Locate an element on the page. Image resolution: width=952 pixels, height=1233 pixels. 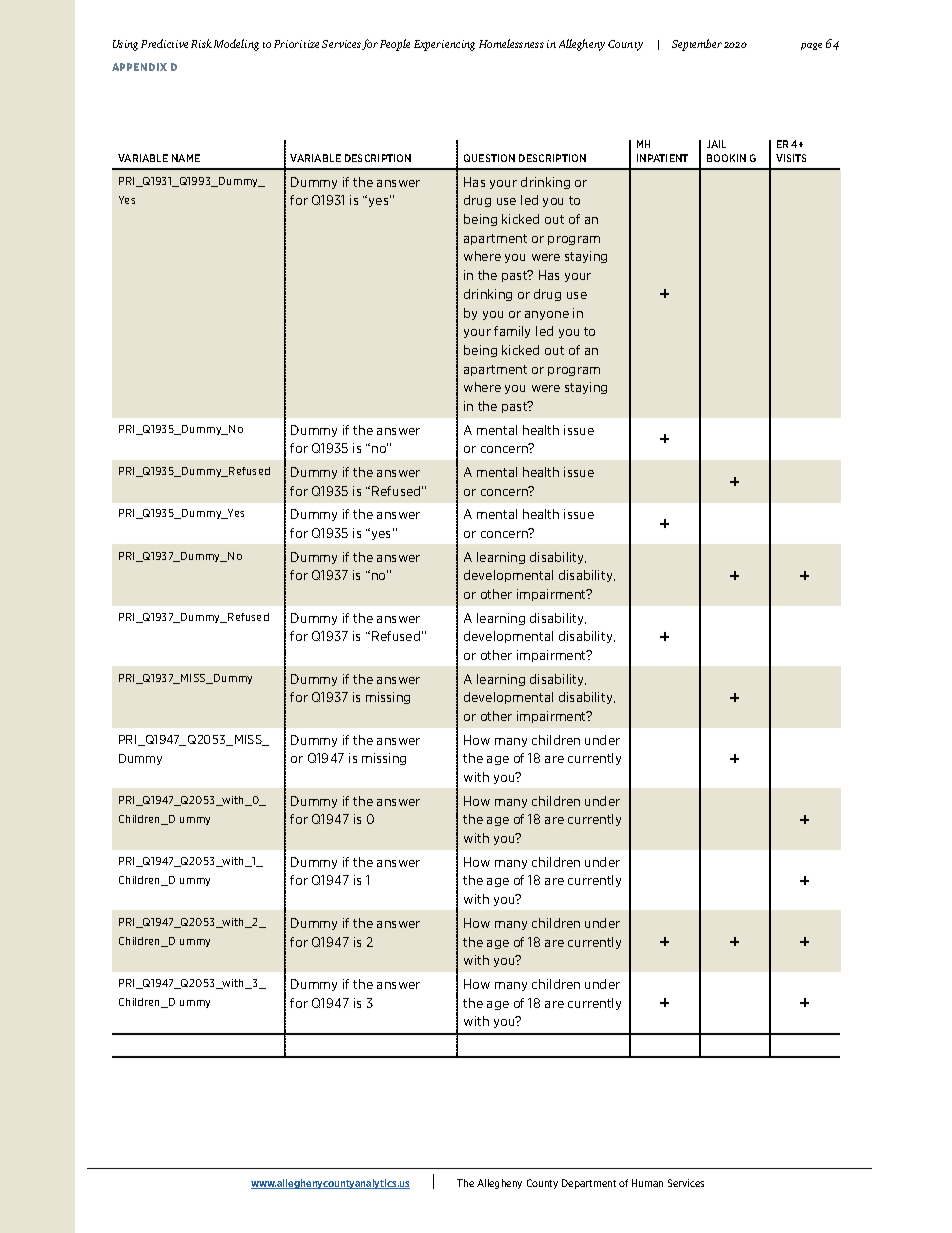
September is located at coordinates (697, 45).
